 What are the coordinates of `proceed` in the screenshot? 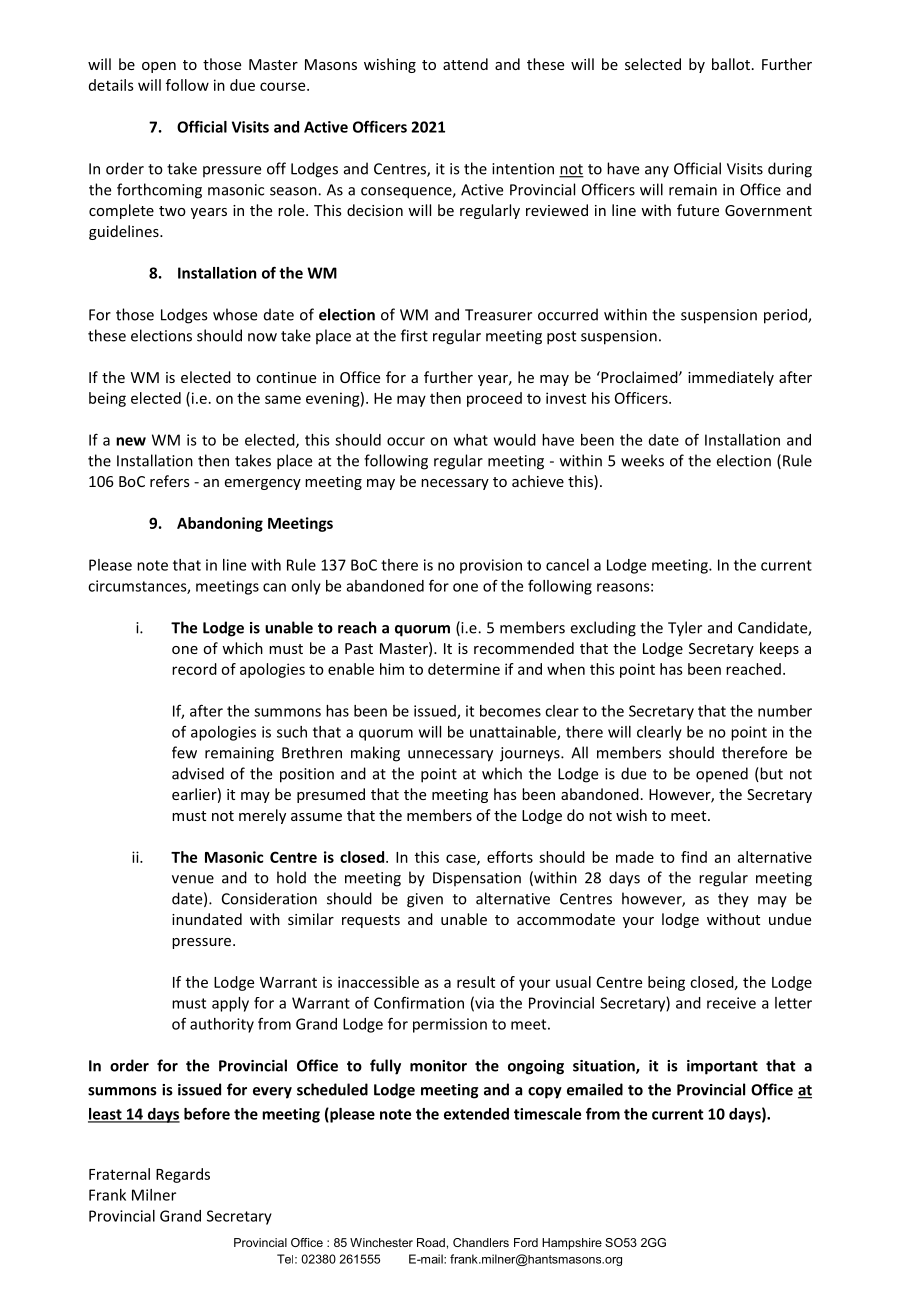 It's located at (494, 399).
